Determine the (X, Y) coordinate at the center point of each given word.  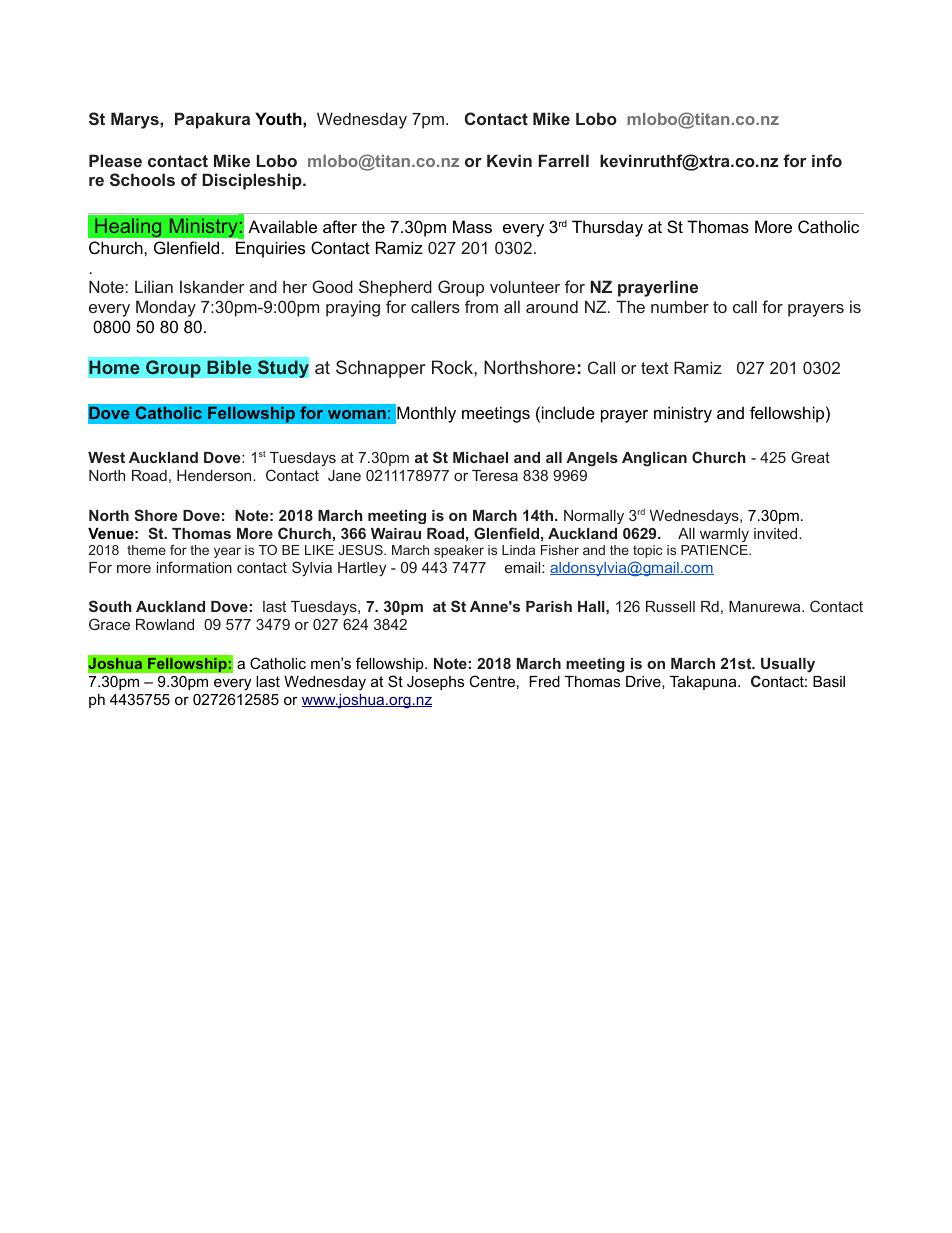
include (568, 412)
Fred (544, 681)
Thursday (607, 228)
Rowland (165, 624)
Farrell (563, 160)
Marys (136, 120)
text (655, 368)
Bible (229, 367)
